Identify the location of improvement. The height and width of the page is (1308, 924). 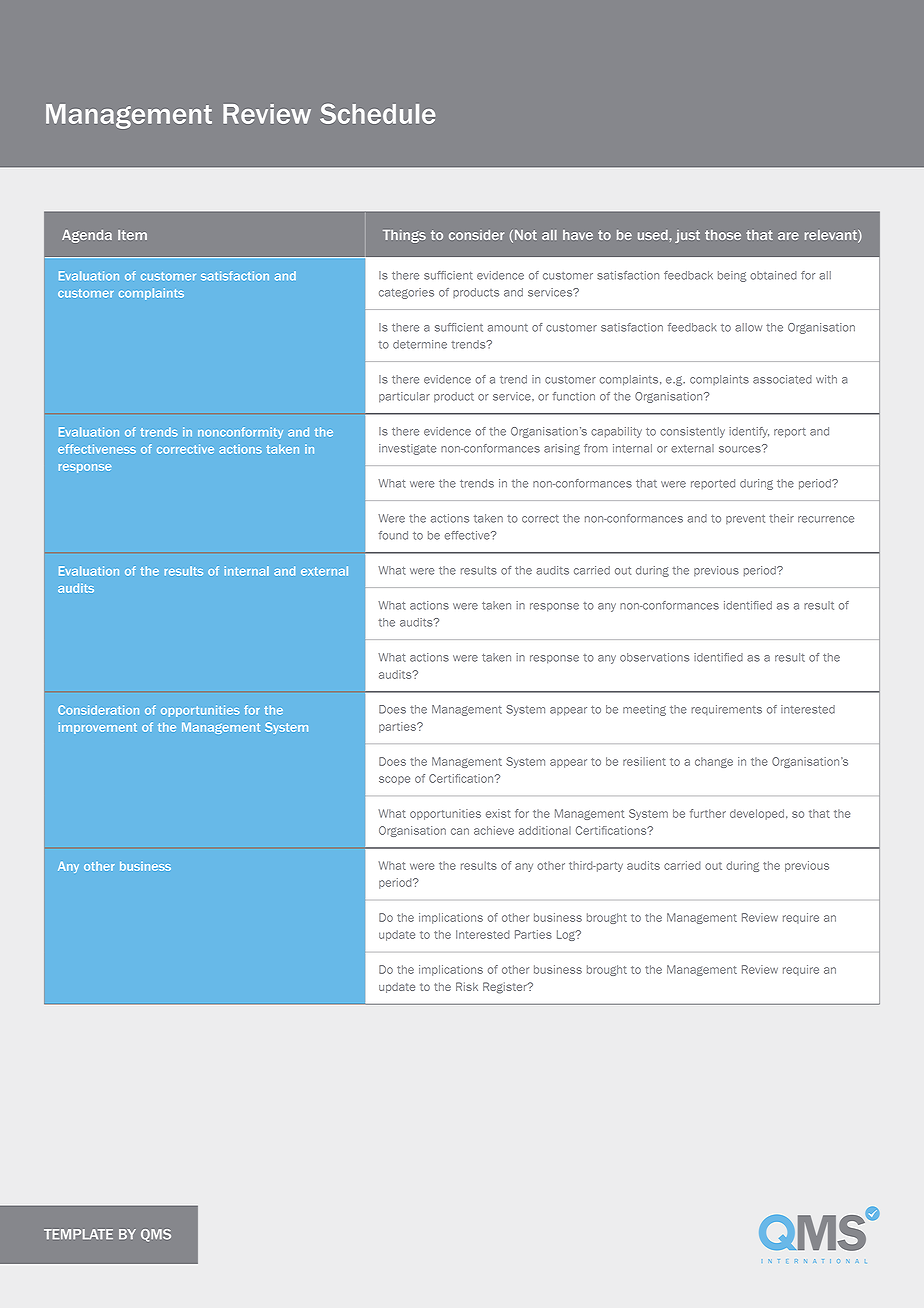
(98, 728).
